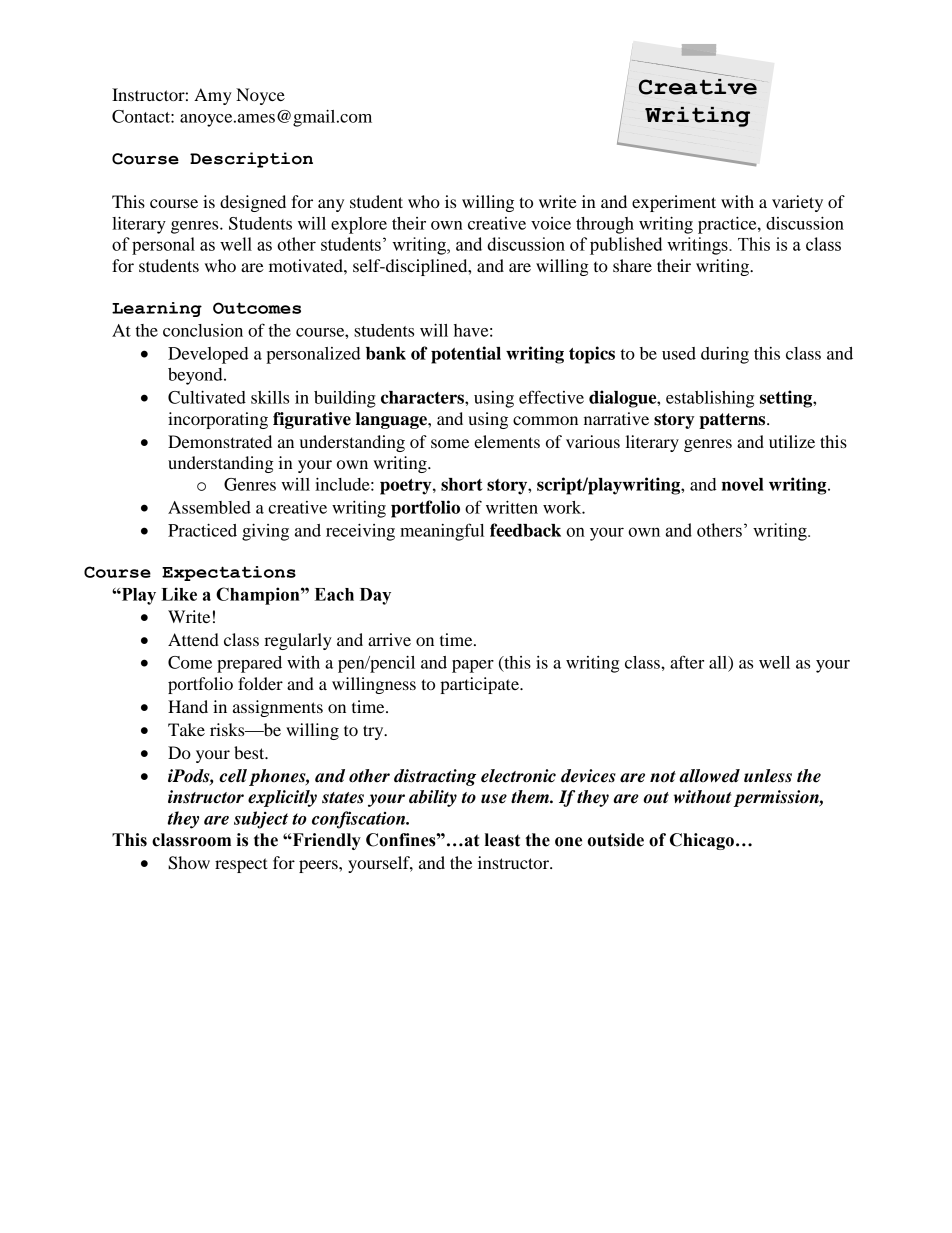  Describe the element at coordinates (203, 330) in the page. I see `conclusion` at that location.
